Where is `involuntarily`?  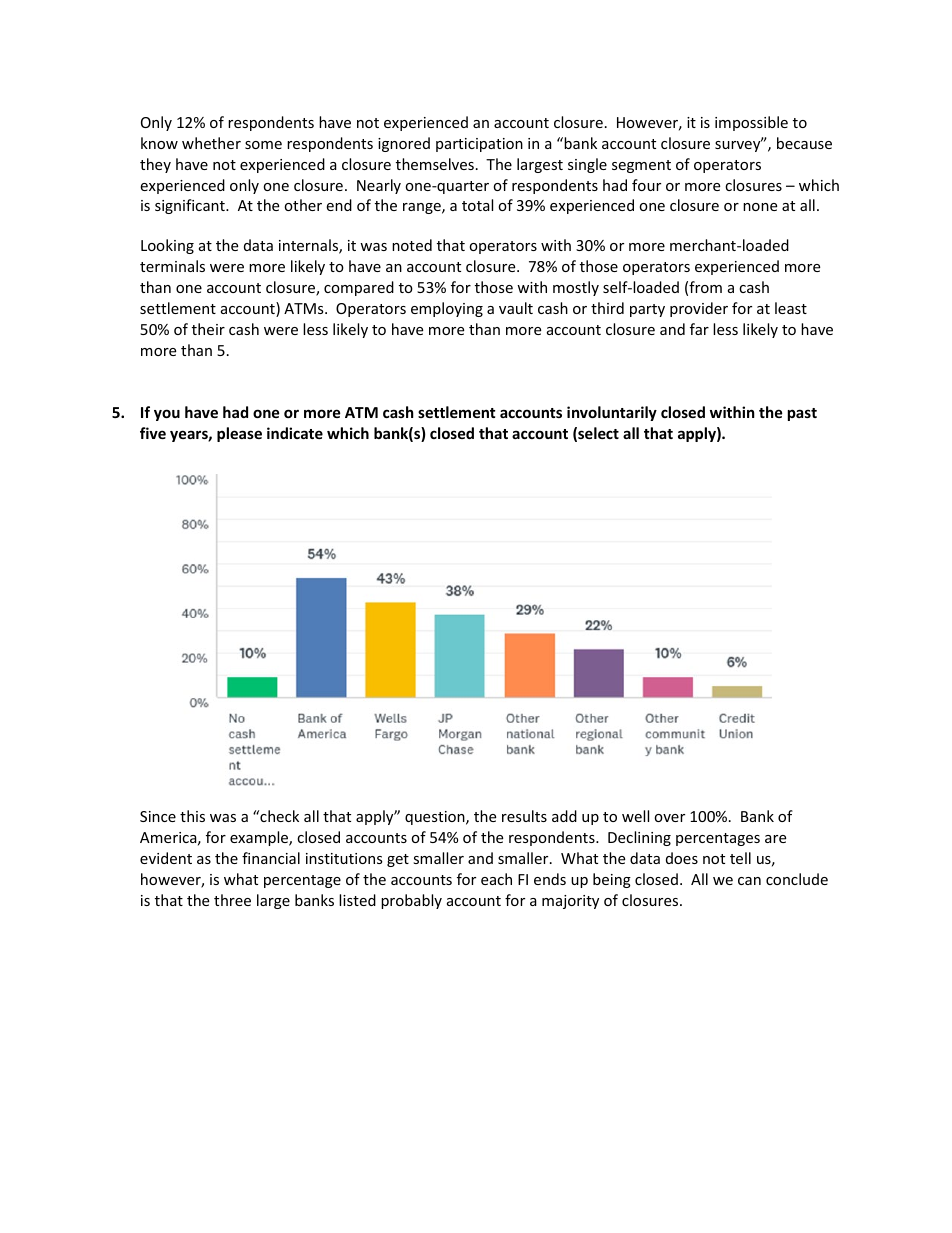 involuntarily is located at coordinates (612, 413).
